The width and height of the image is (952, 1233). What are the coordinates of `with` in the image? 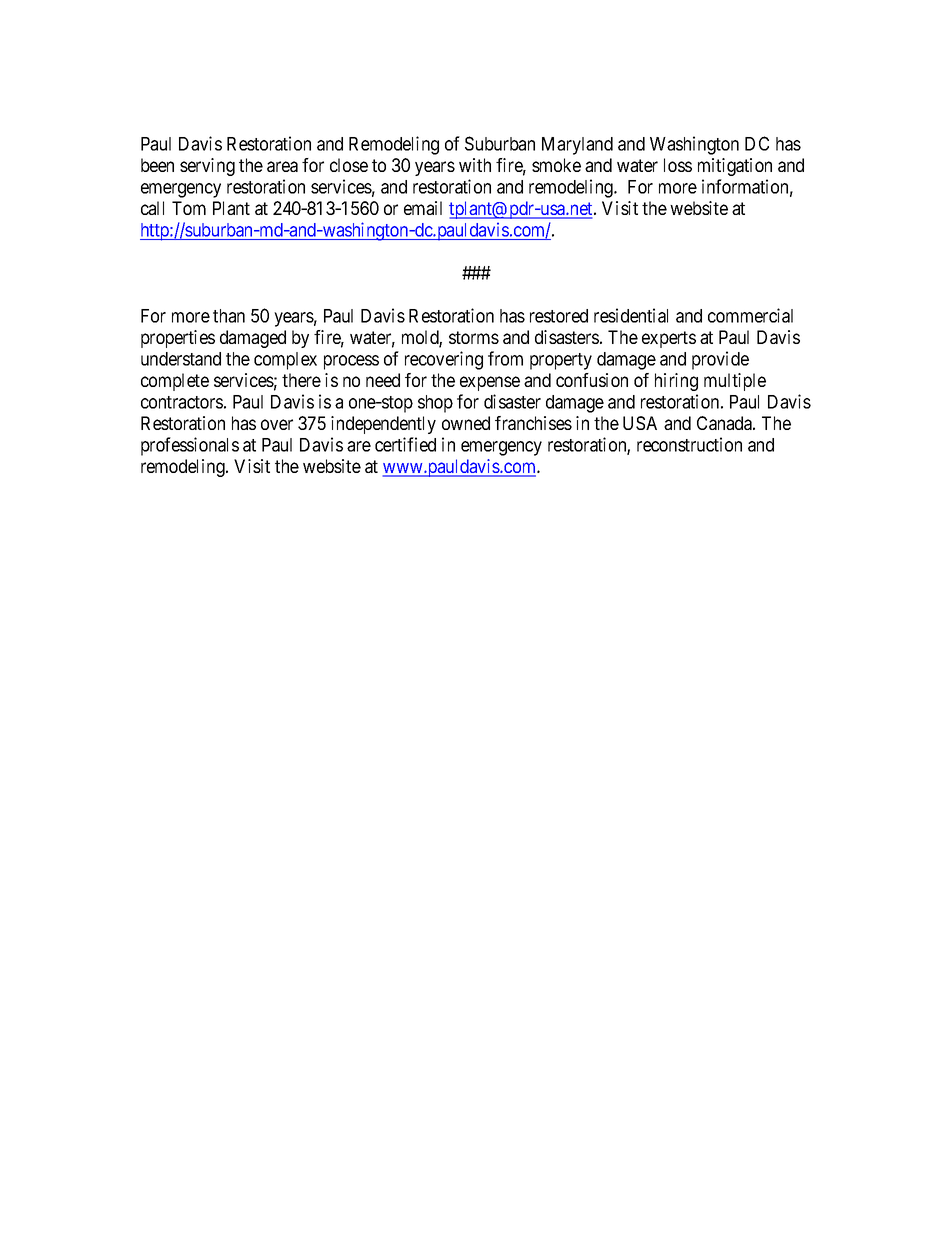 It's located at (475, 165).
